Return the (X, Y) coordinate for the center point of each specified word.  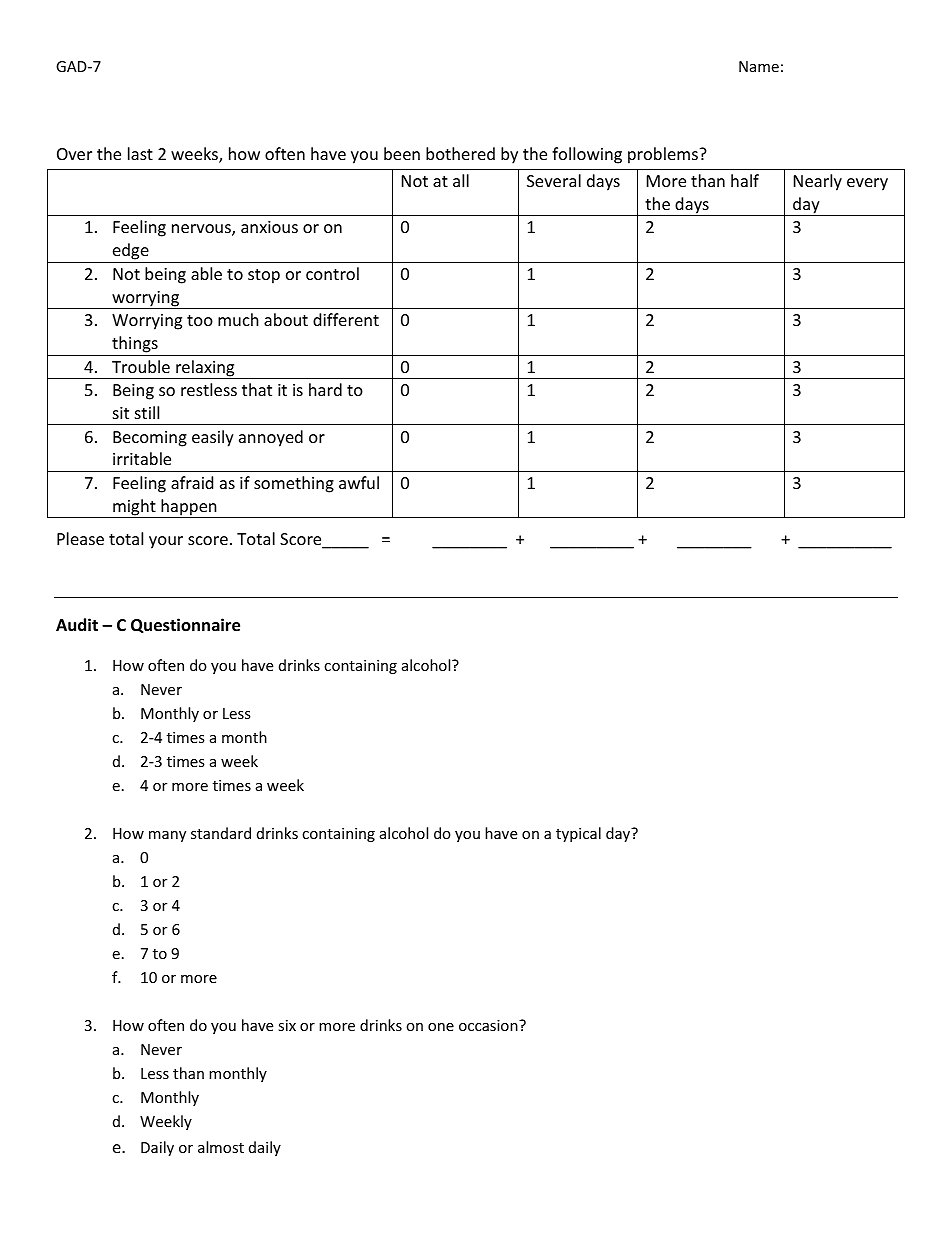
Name (759, 66)
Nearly (818, 182)
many (167, 836)
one (441, 1027)
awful (359, 482)
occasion (489, 1025)
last (140, 153)
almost (221, 1147)
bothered (460, 153)
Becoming (150, 439)
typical (578, 834)
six (287, 1025)
